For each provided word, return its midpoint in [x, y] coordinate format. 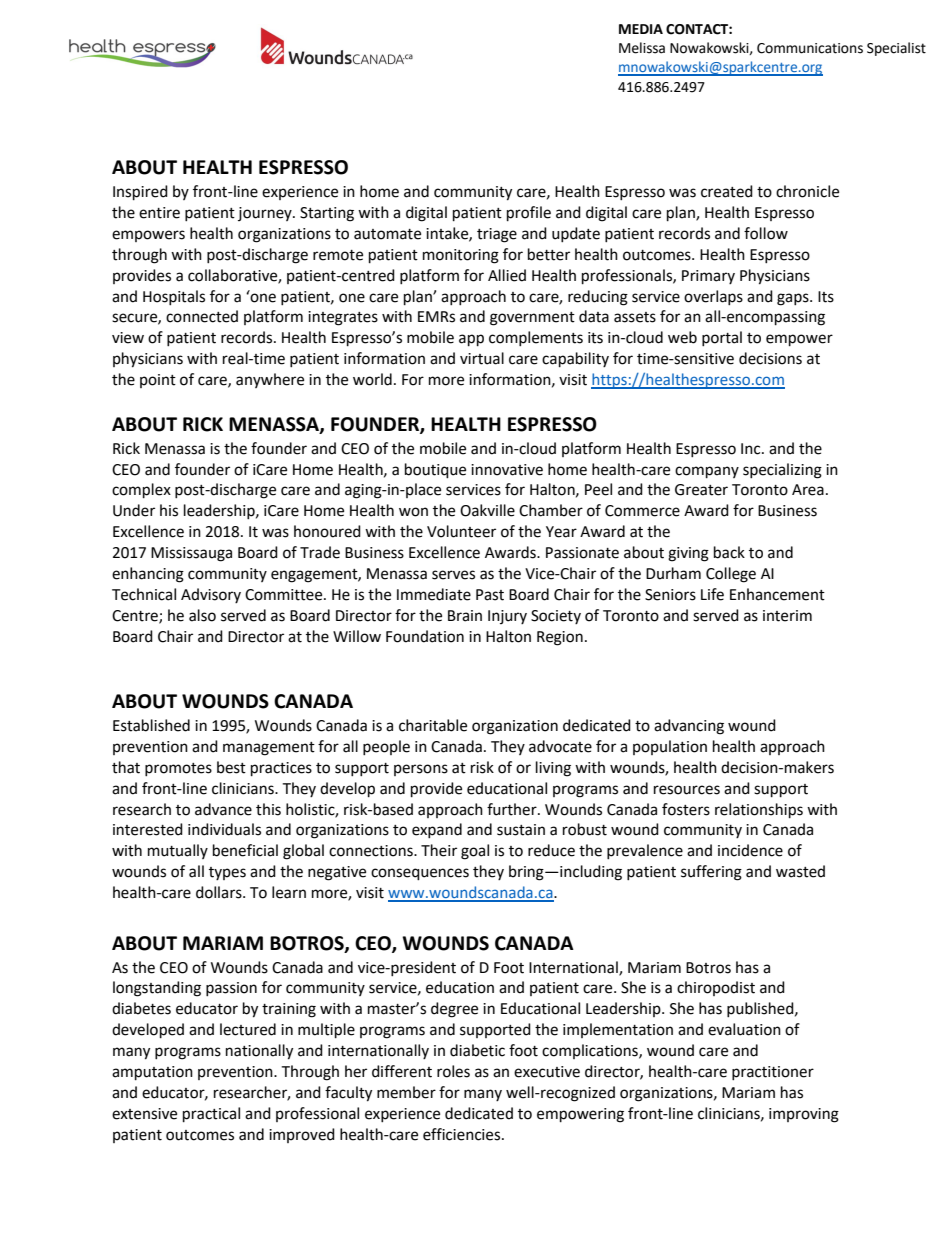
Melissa [642, 48]
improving [804, 1115]
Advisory [211, 595]
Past [490, 595]
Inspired [140, 193]
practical [211, 1115]
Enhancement [777, 594]
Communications [810, 48]
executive [547, 1072]
